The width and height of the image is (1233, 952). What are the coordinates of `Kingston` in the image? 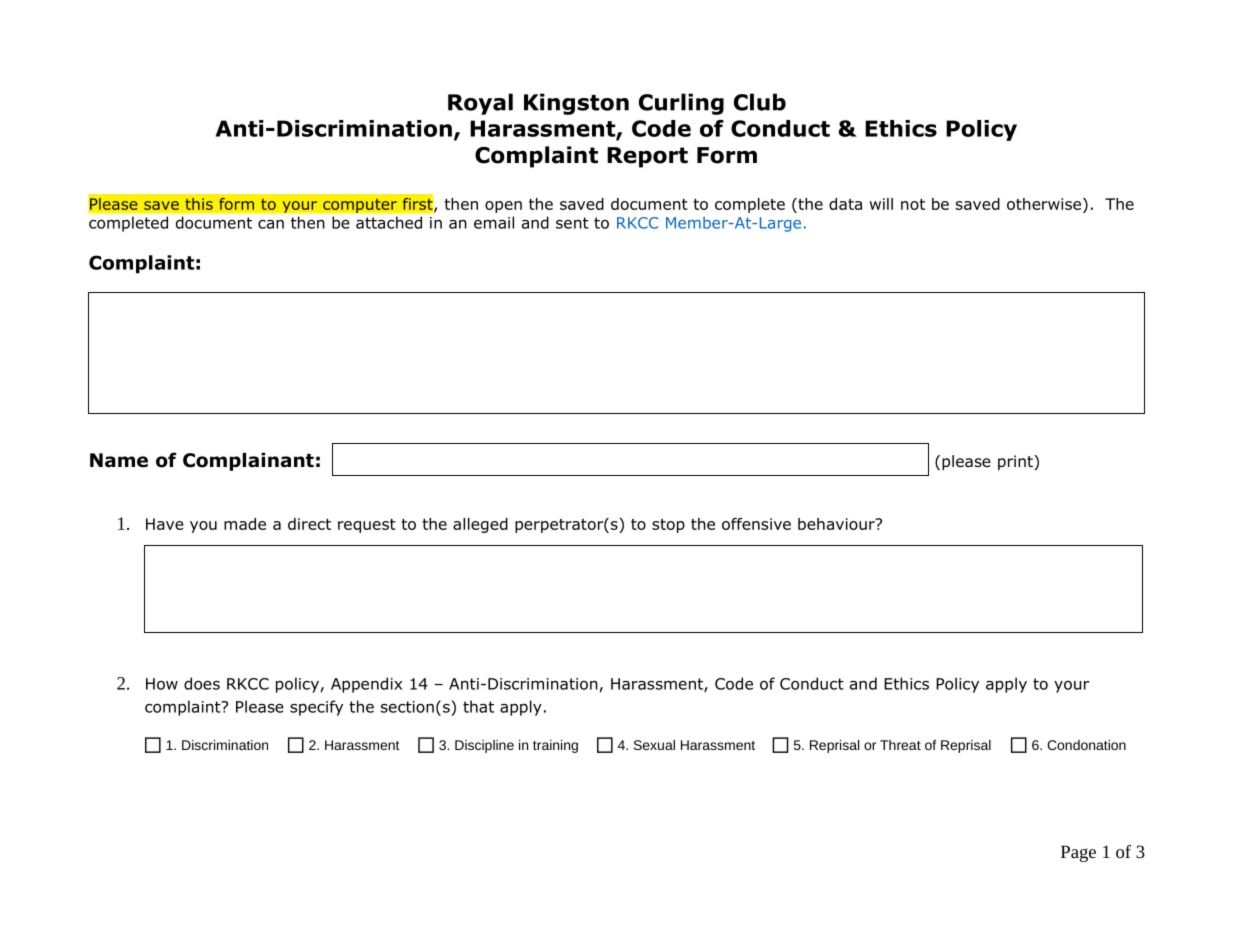 It's located at (576, 104).
